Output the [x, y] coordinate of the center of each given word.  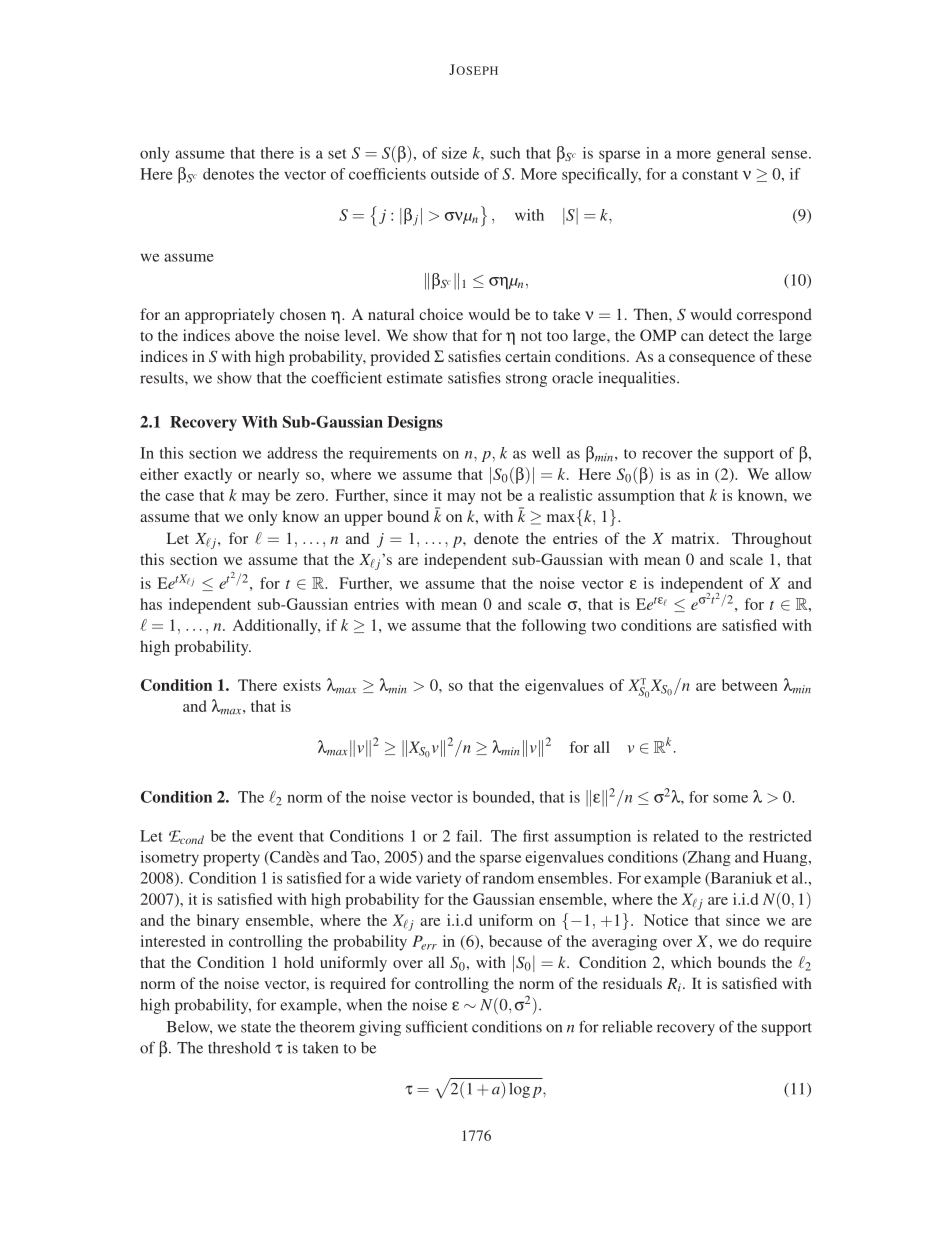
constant [710, 175]
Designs [415, 423]
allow [793, 474]
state [256, 1028]
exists [302, 685]
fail [468, 836]
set [337, 154]
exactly [208, 476]
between [750, 685]
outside [455, 174]
